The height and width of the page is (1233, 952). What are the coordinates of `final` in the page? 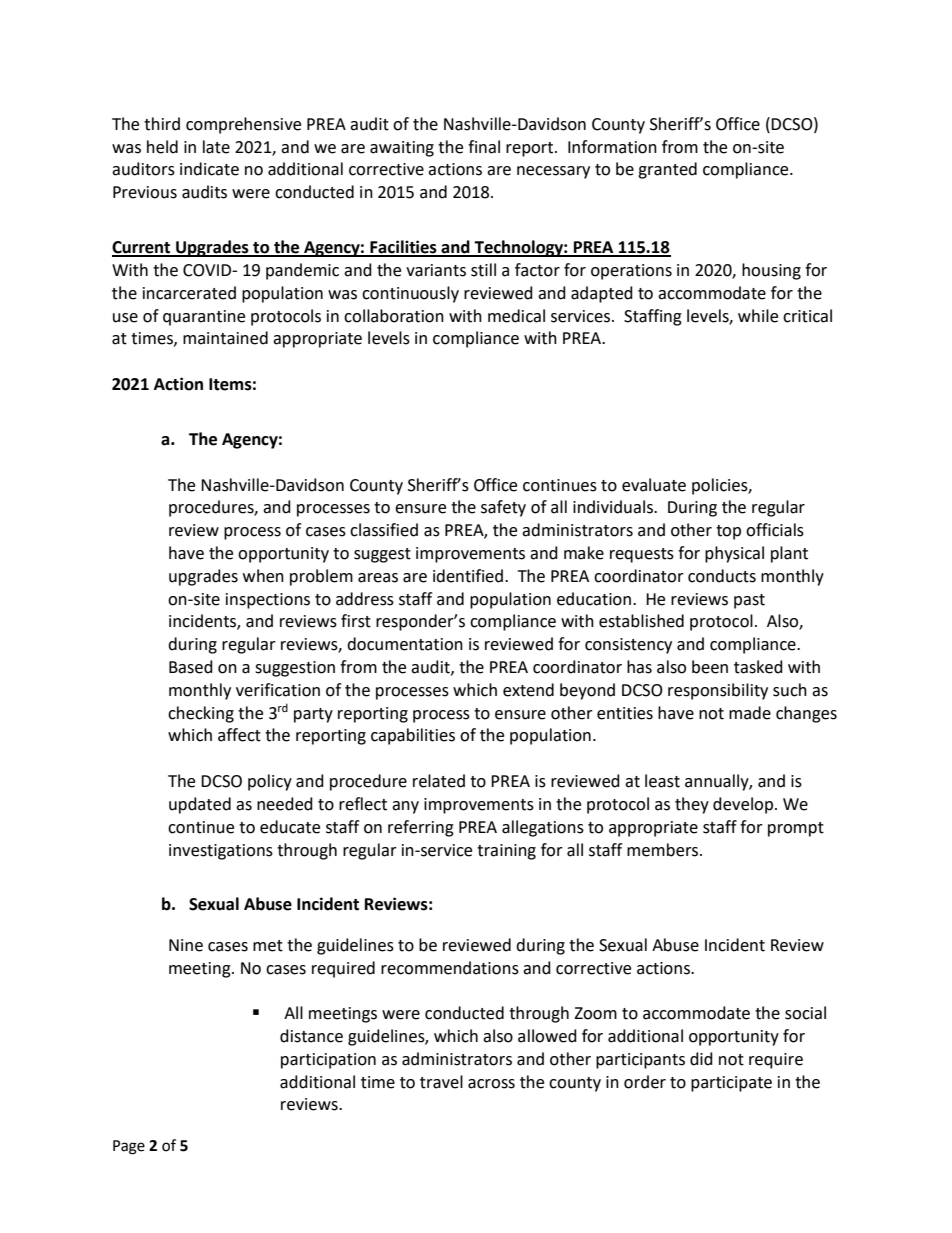 It's located at (484, 147).
